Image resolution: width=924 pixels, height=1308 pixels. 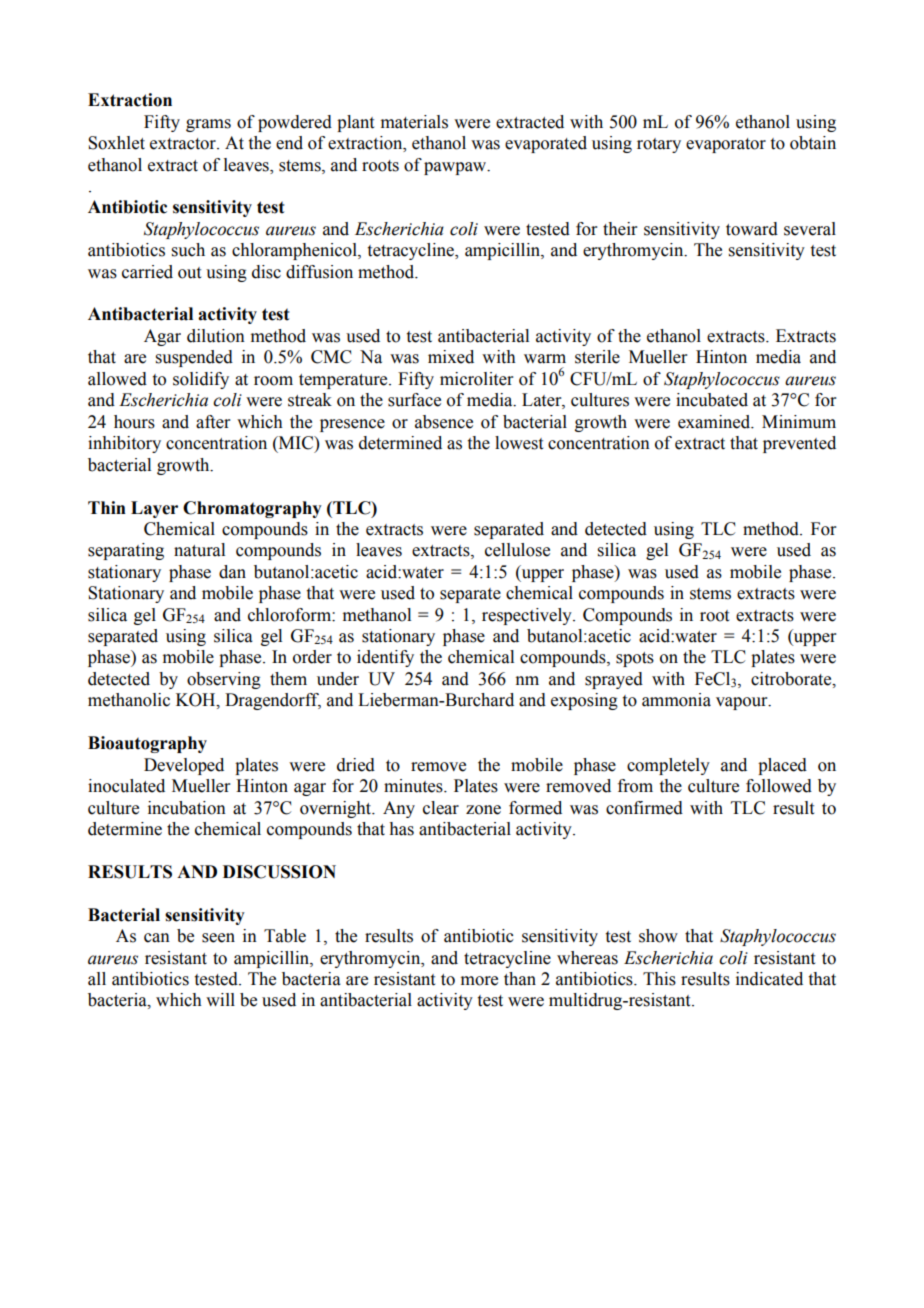 What do you see at coordinates (414, 122) in the document?
I see `materials` at bounding box center [414, 122].
